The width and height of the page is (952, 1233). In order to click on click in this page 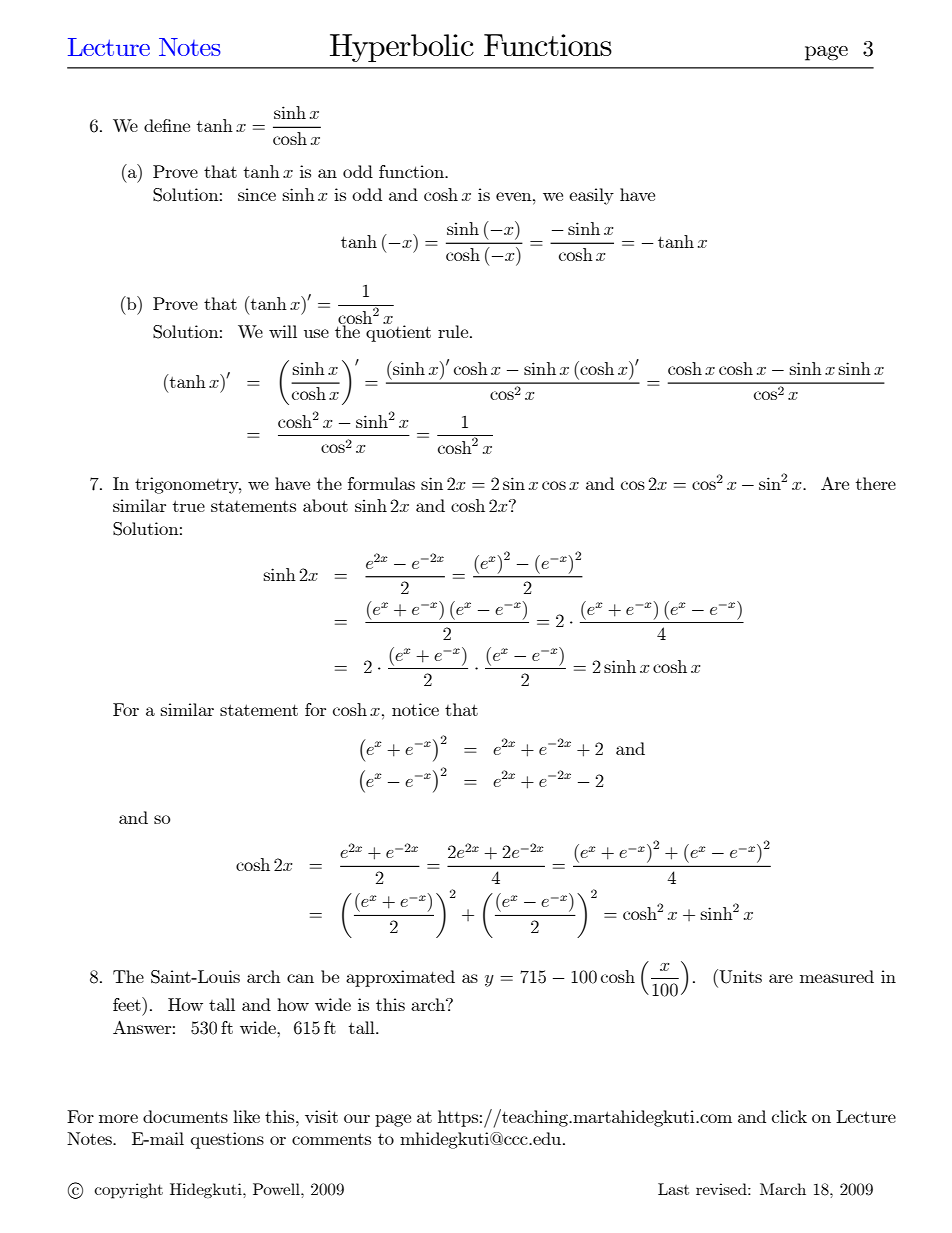, I will do `click(789, 1116)`.
